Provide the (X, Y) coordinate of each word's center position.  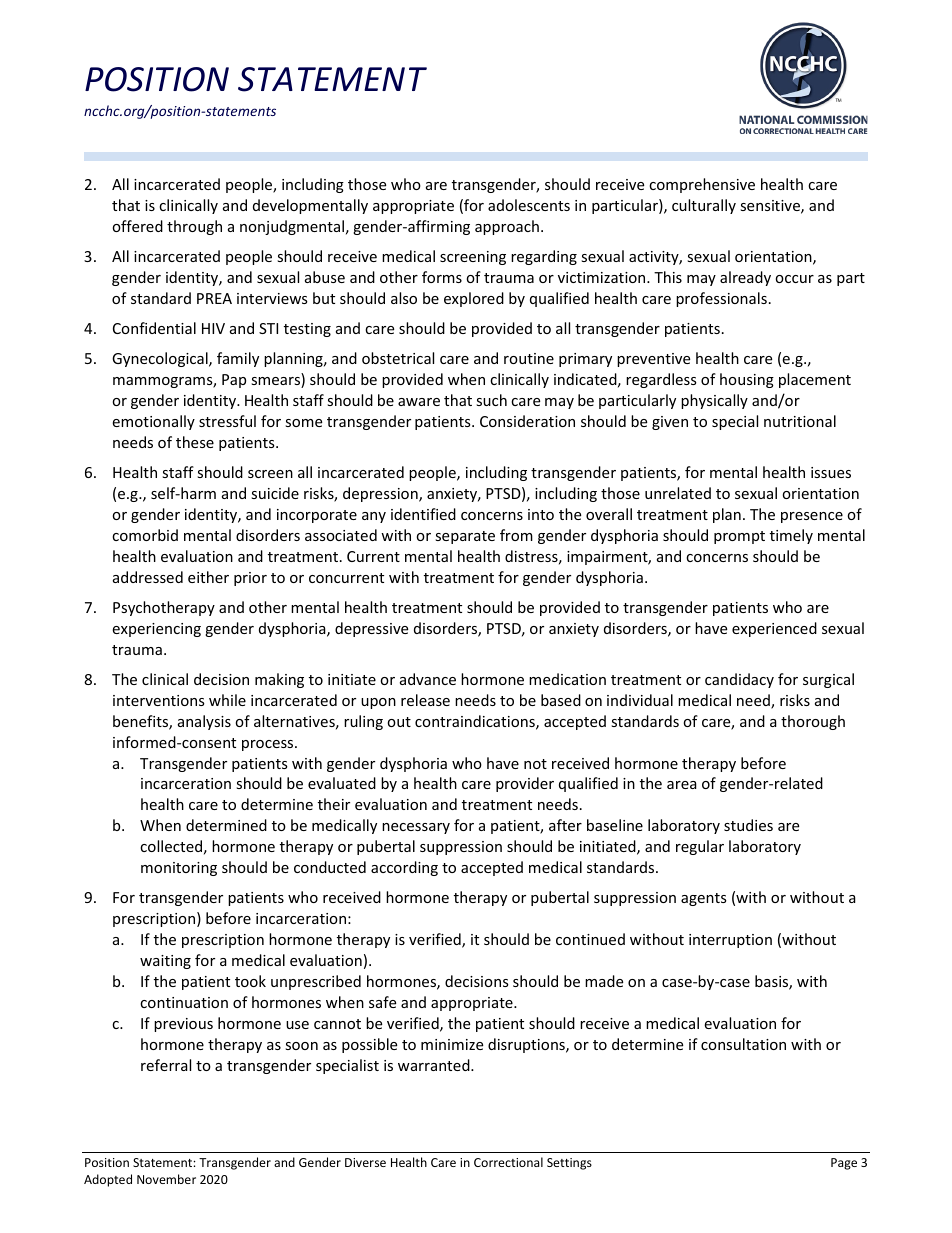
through (194, 227)
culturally (704, 206)
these (195, 442)
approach (507, 227)
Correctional (508, 1162)
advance (428, 679)
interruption (730, 941)
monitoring (179, 869)
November (166, 1179)
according (404, 868)
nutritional (800, 421)
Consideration (527, 421)
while (227, 700)
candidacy (739, 680)
